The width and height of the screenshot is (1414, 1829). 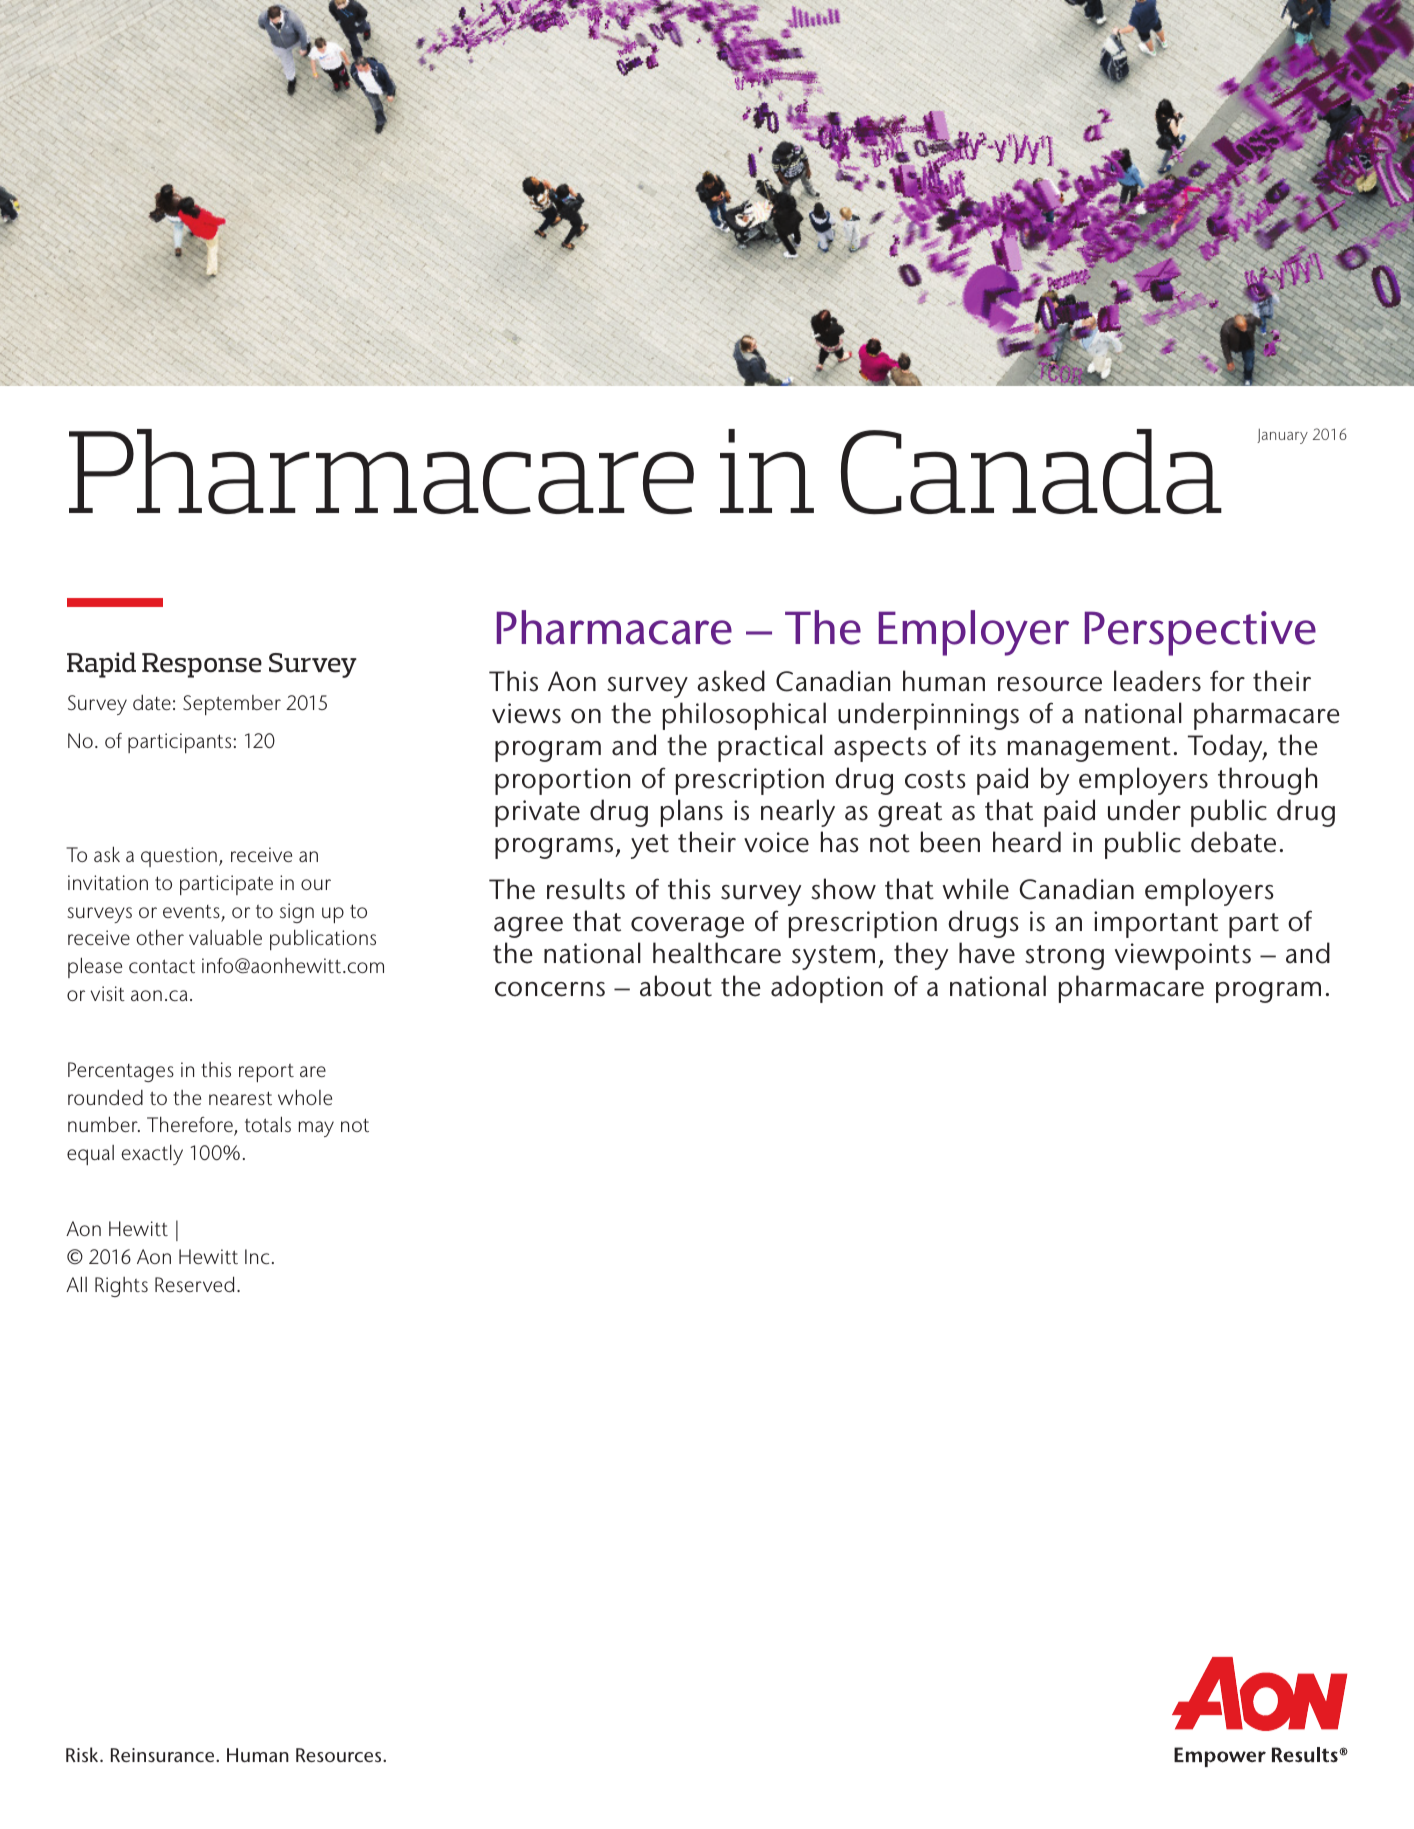 I want to click on nearest, so click(x=240, y=1098).
